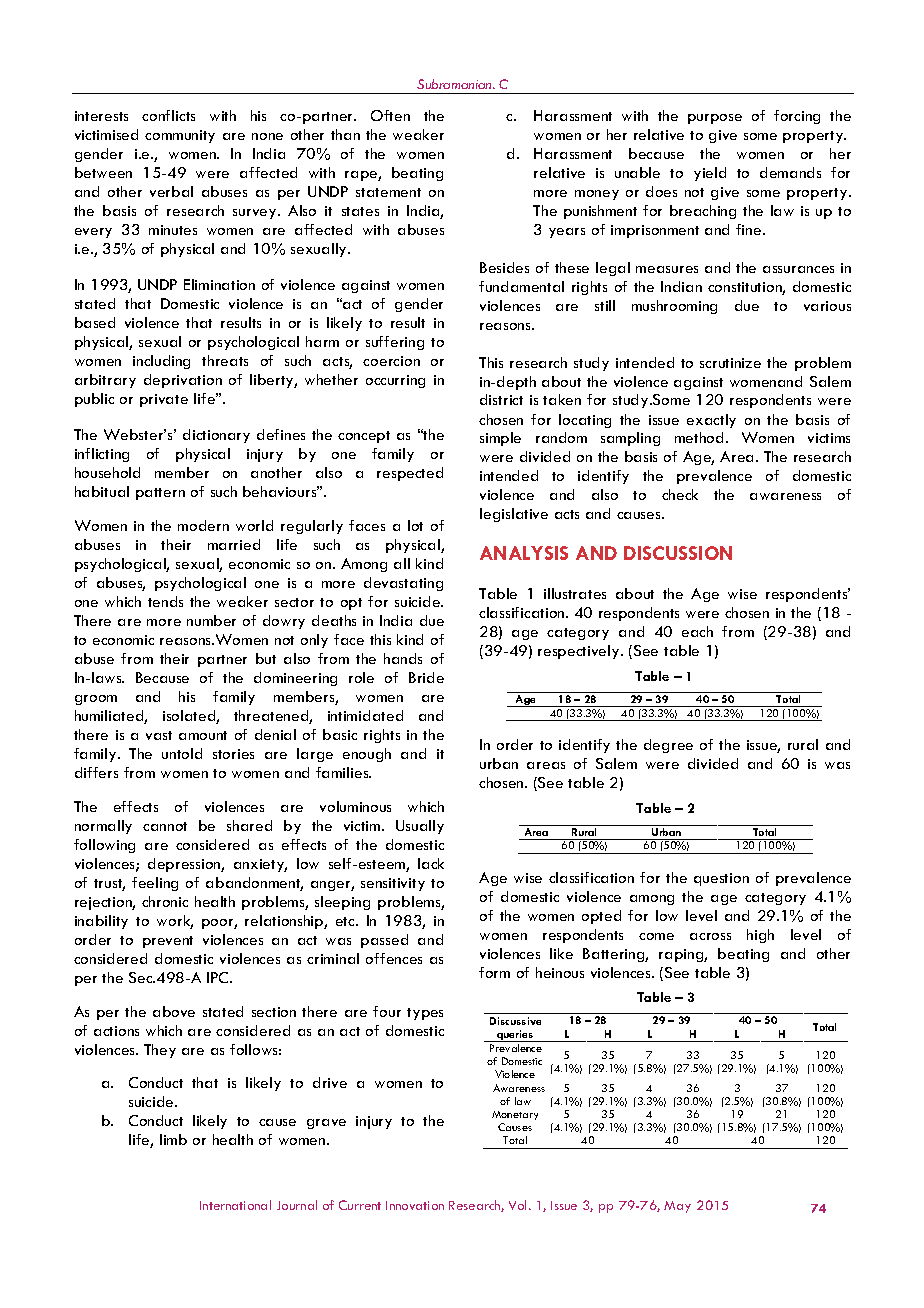 This screenshot has height=1308, width=924. Describe the element at coordinates (455, 84) in the screenshot. I see `Subramanian` at that location.
